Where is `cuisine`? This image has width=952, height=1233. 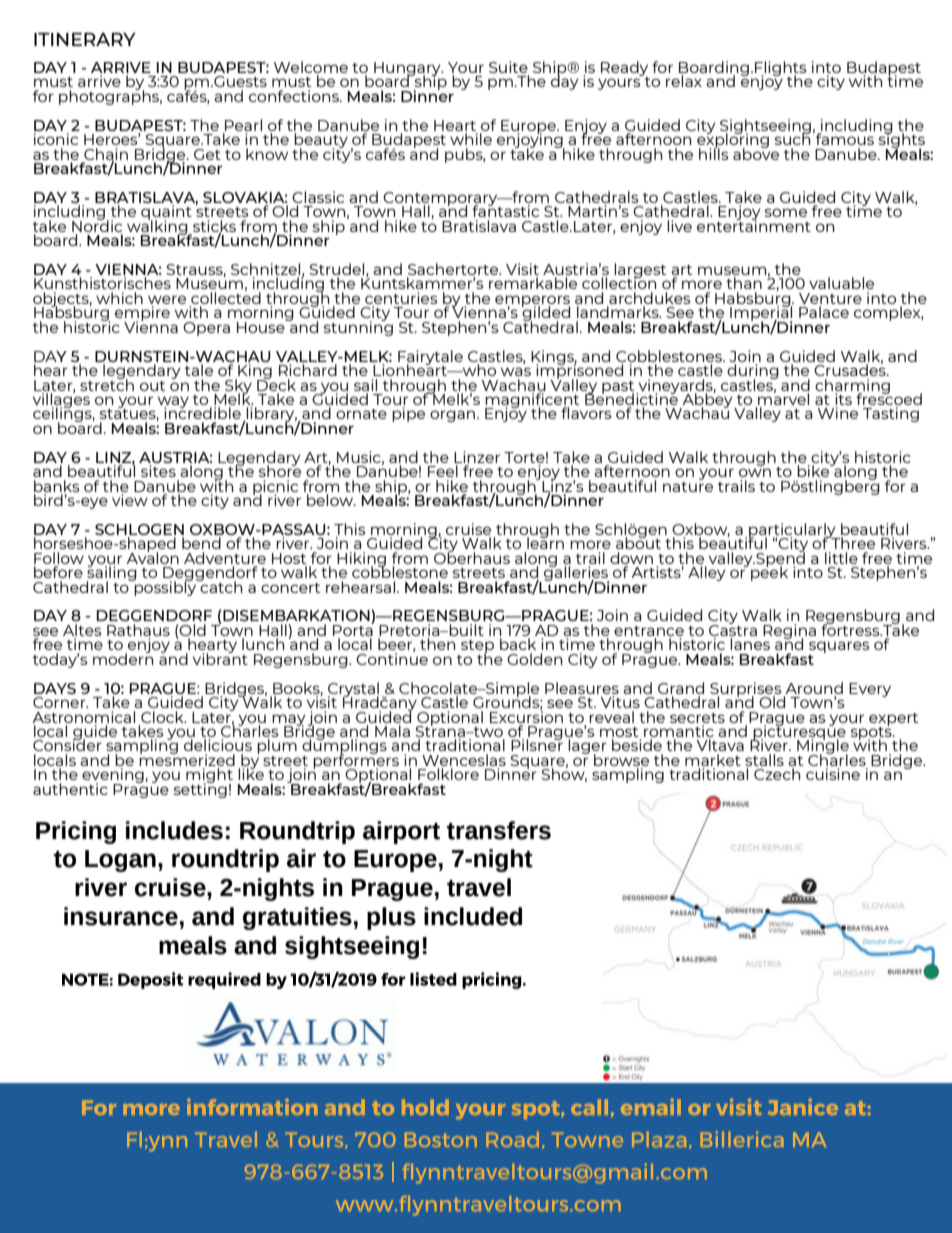 cuisine is located at coordinates (833, 774).
